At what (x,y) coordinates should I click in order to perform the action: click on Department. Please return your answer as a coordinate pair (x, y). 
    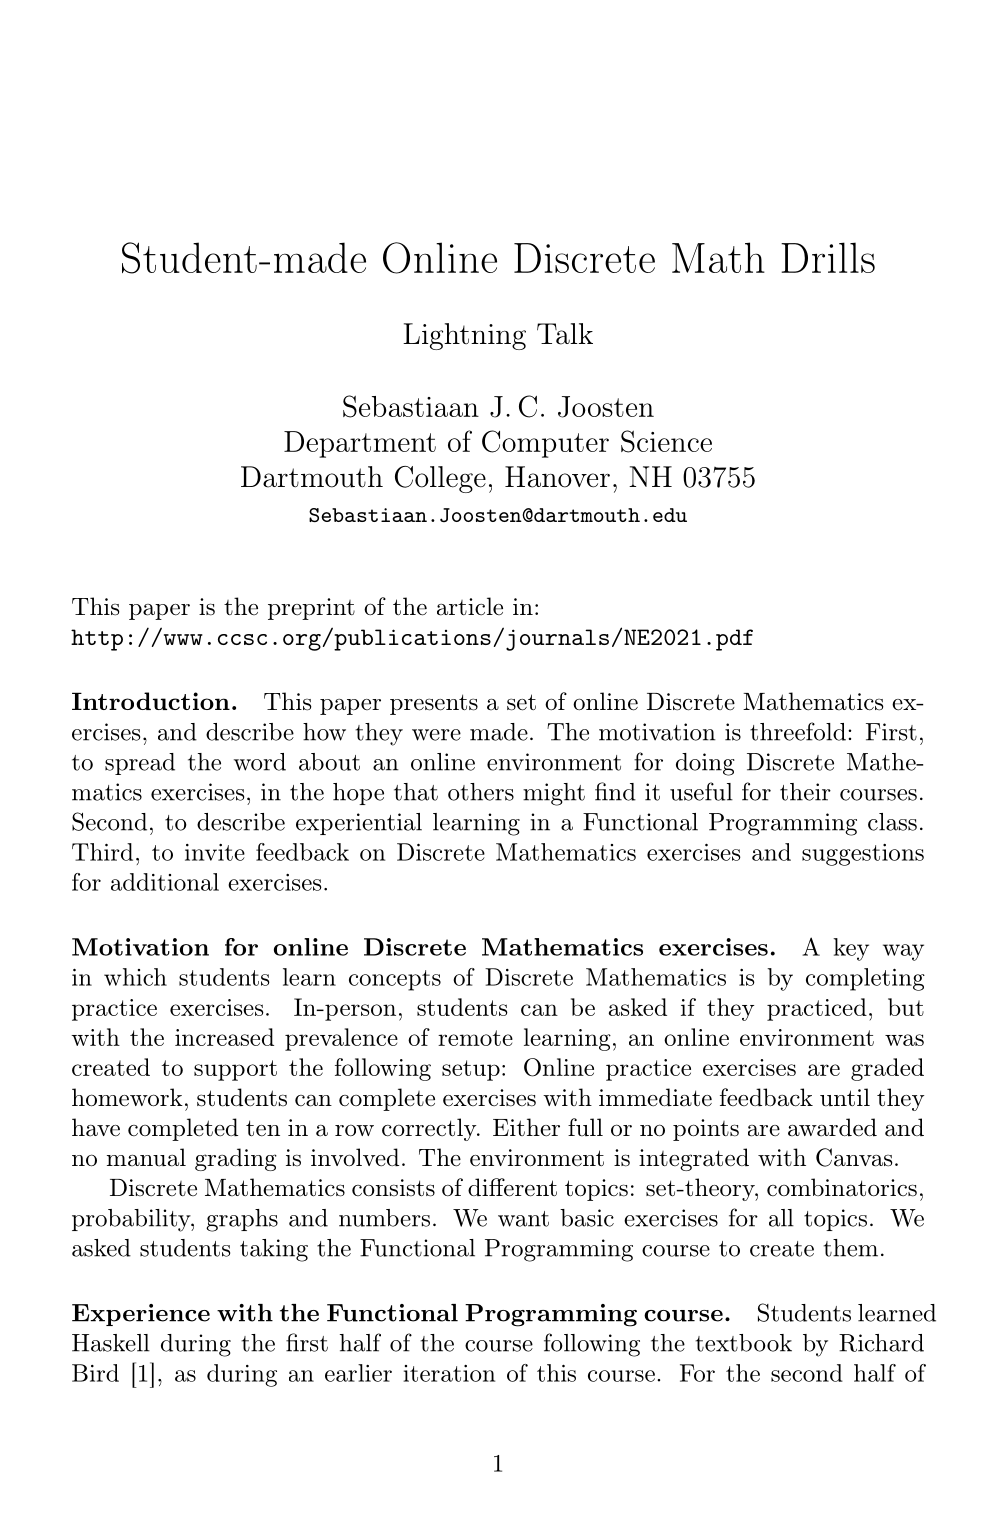
    Looking at the image, I should click on (360, 444).
